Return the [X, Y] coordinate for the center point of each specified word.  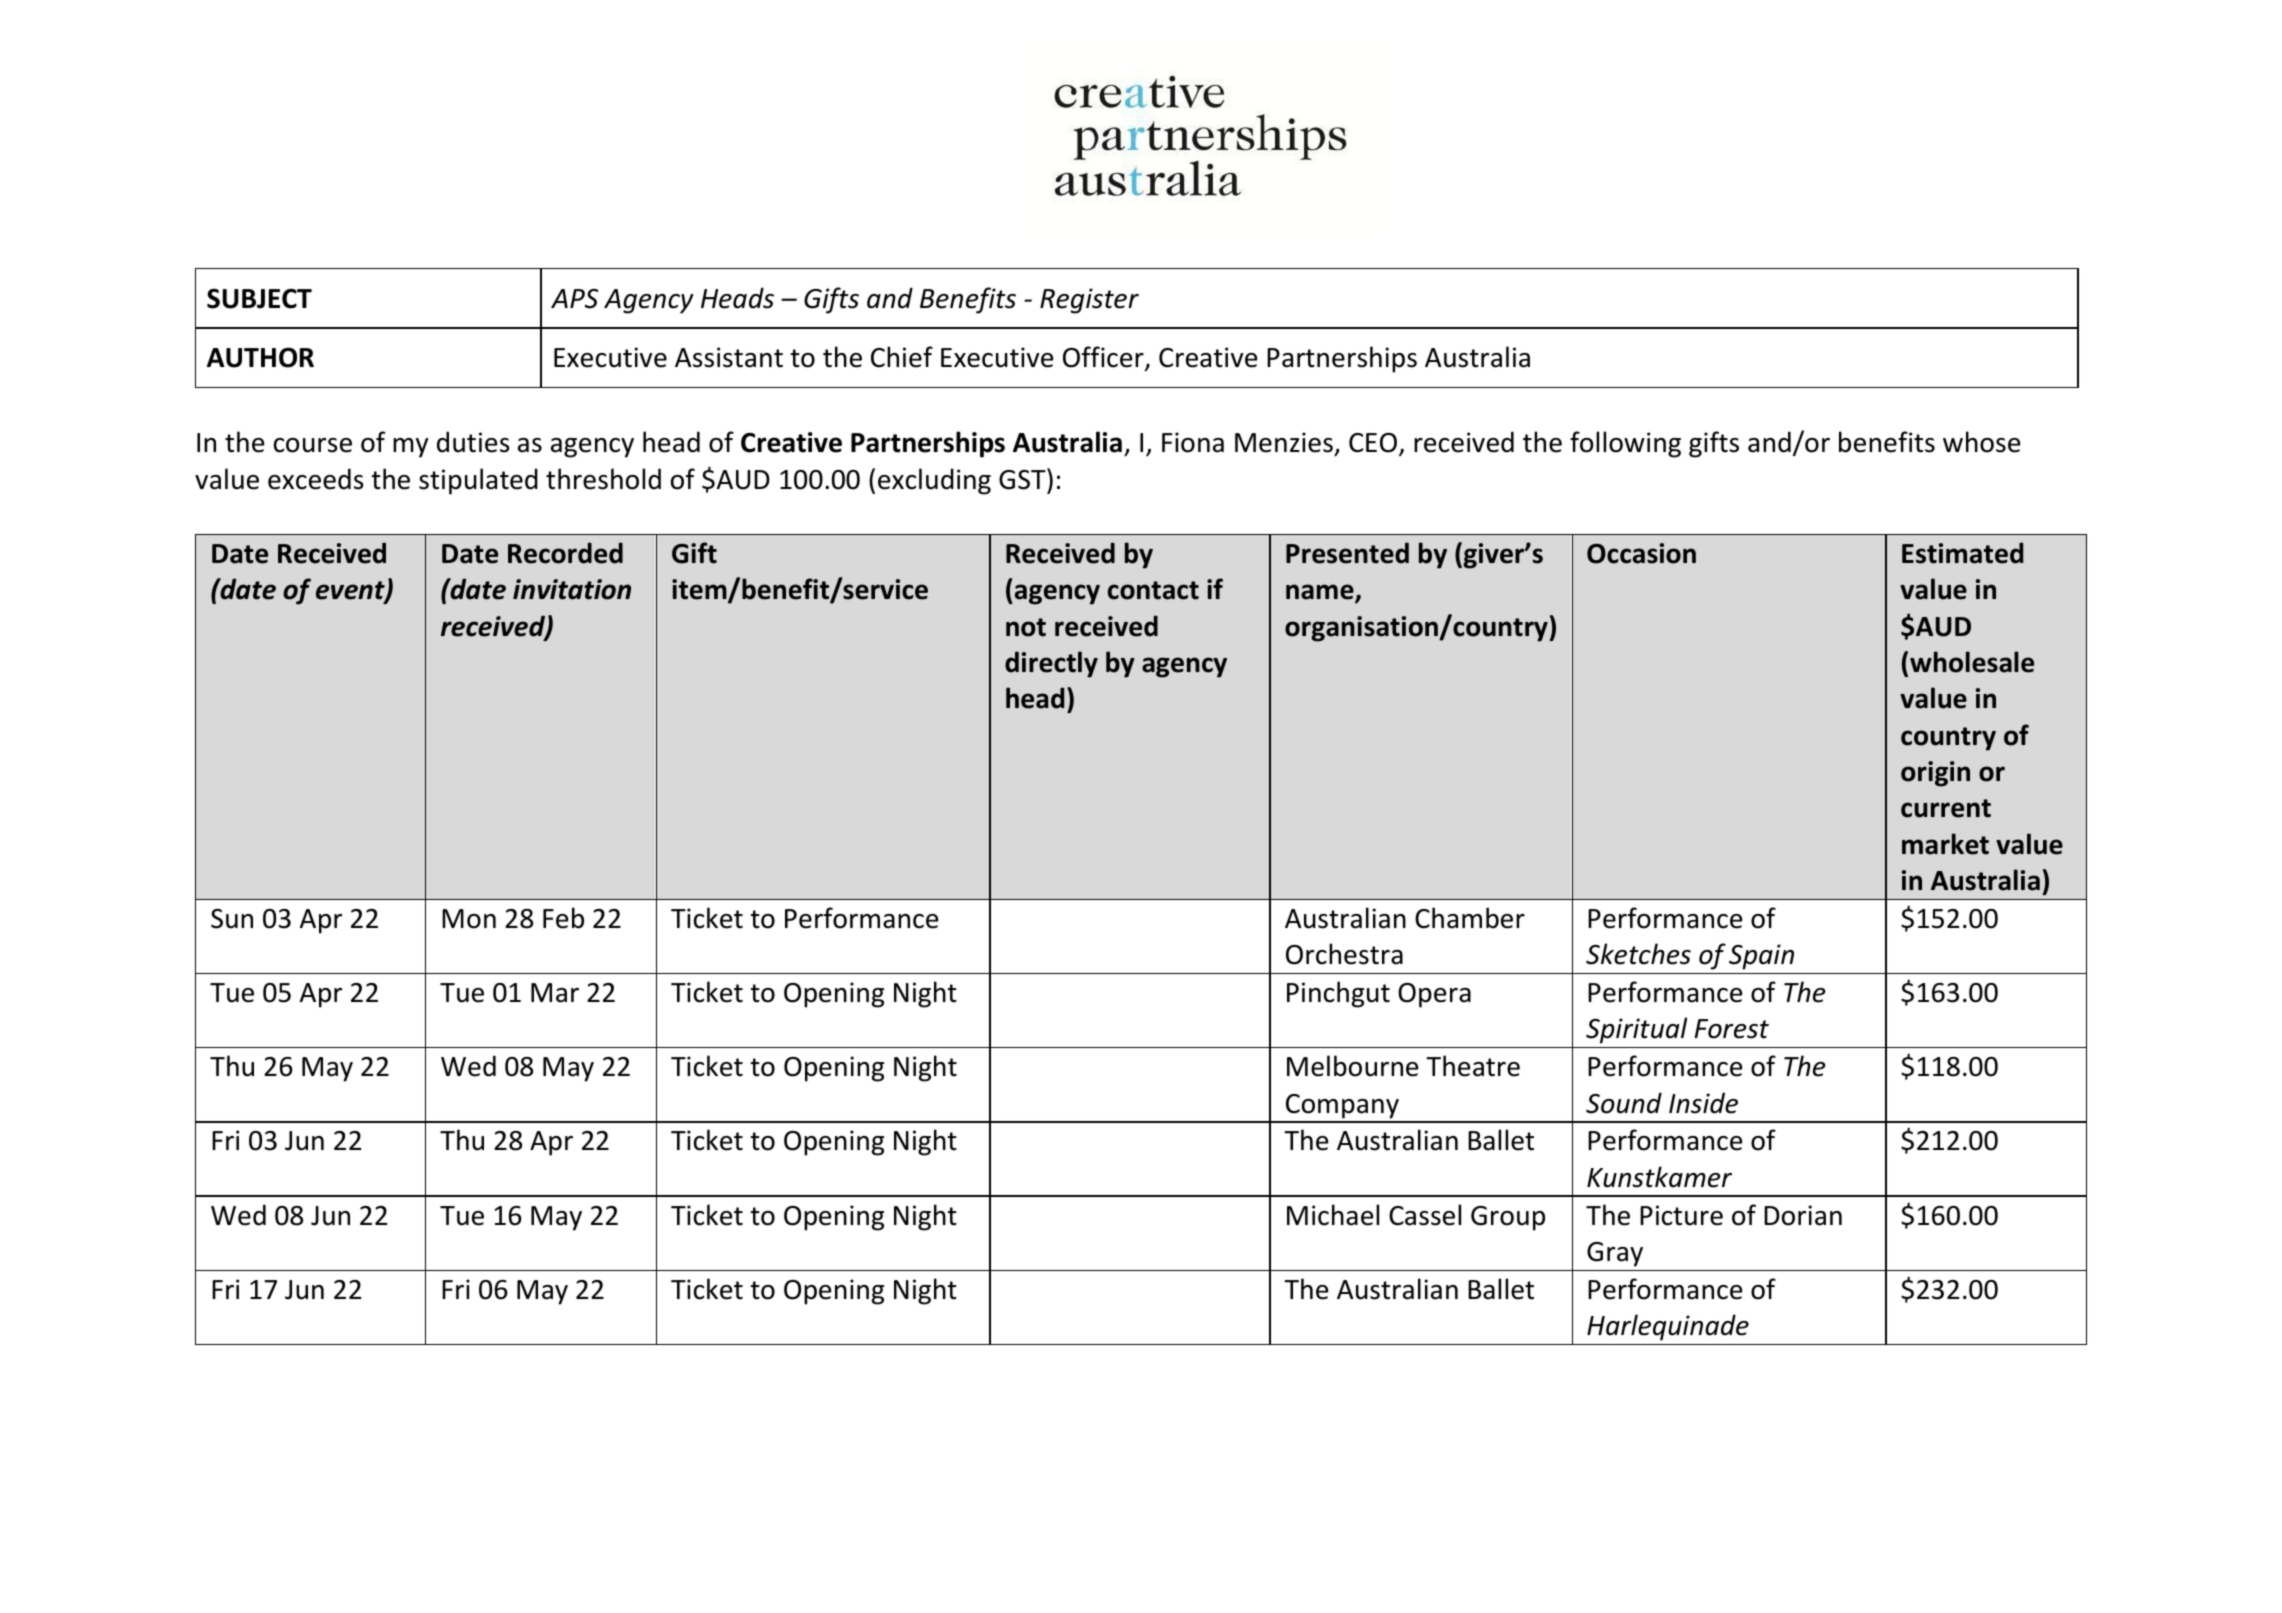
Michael [1333, 1215]
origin [1935, 774]
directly [1051, 664]
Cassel [1425, 1215]
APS [574, 299]
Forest [1731, 1029]
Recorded [565, 553]
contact [1153, 590]
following [1625, 444]
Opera [1434, 995]
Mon [469, 919]
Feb [563, 918]
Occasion [1641, 553]
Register [1089, 301]
